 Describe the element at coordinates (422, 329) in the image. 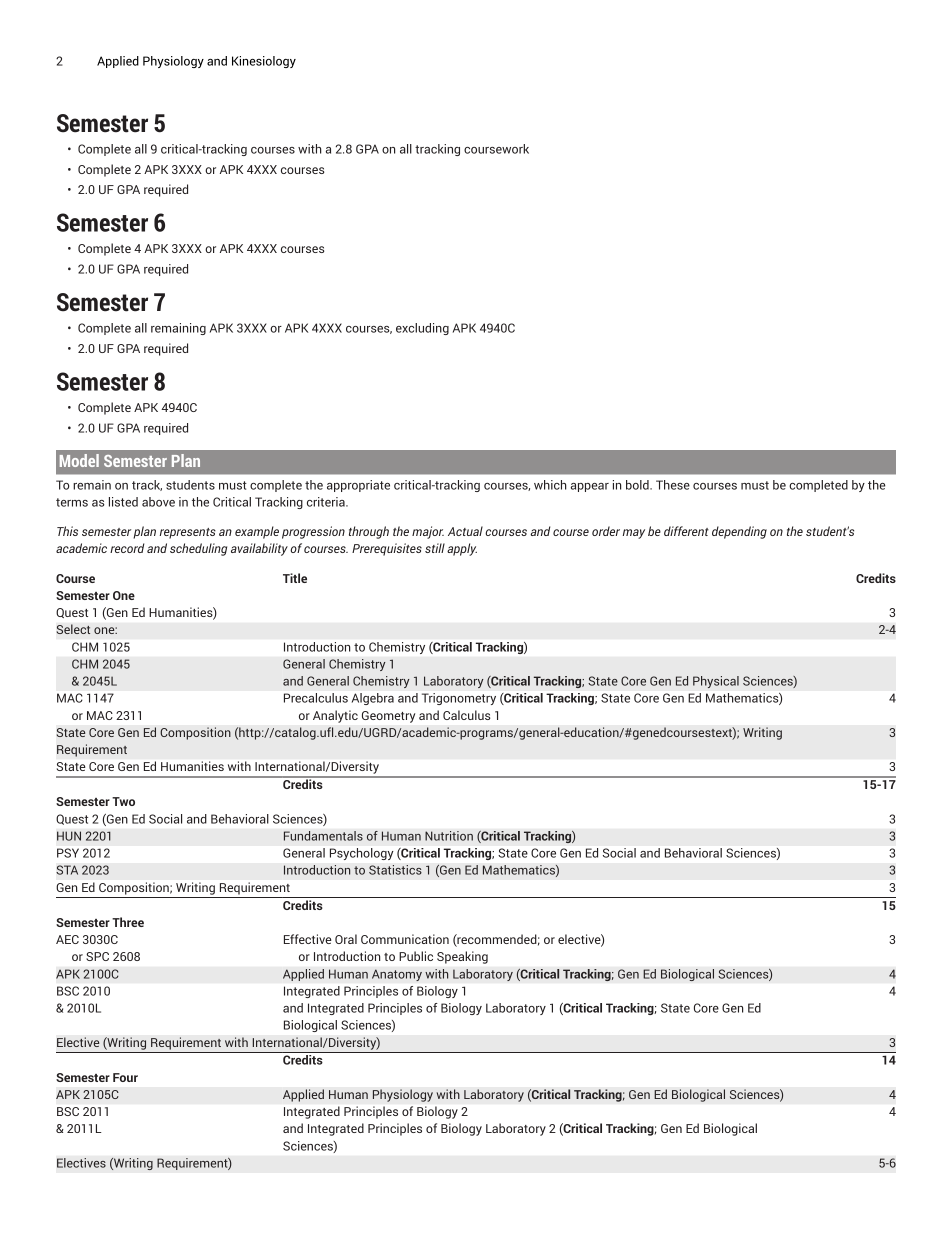

I see `excluding` at that location.
